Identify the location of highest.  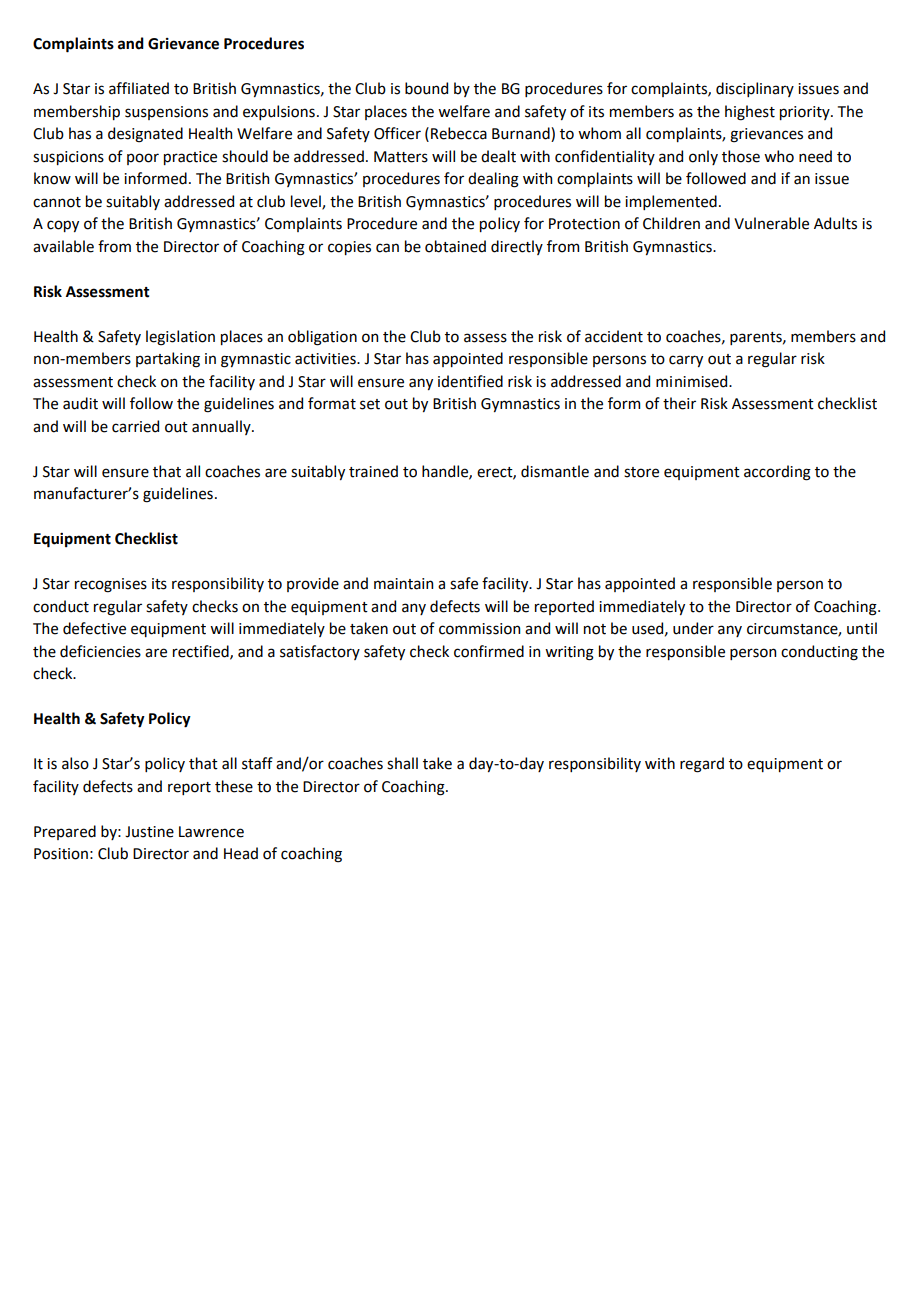
(750, 113).
